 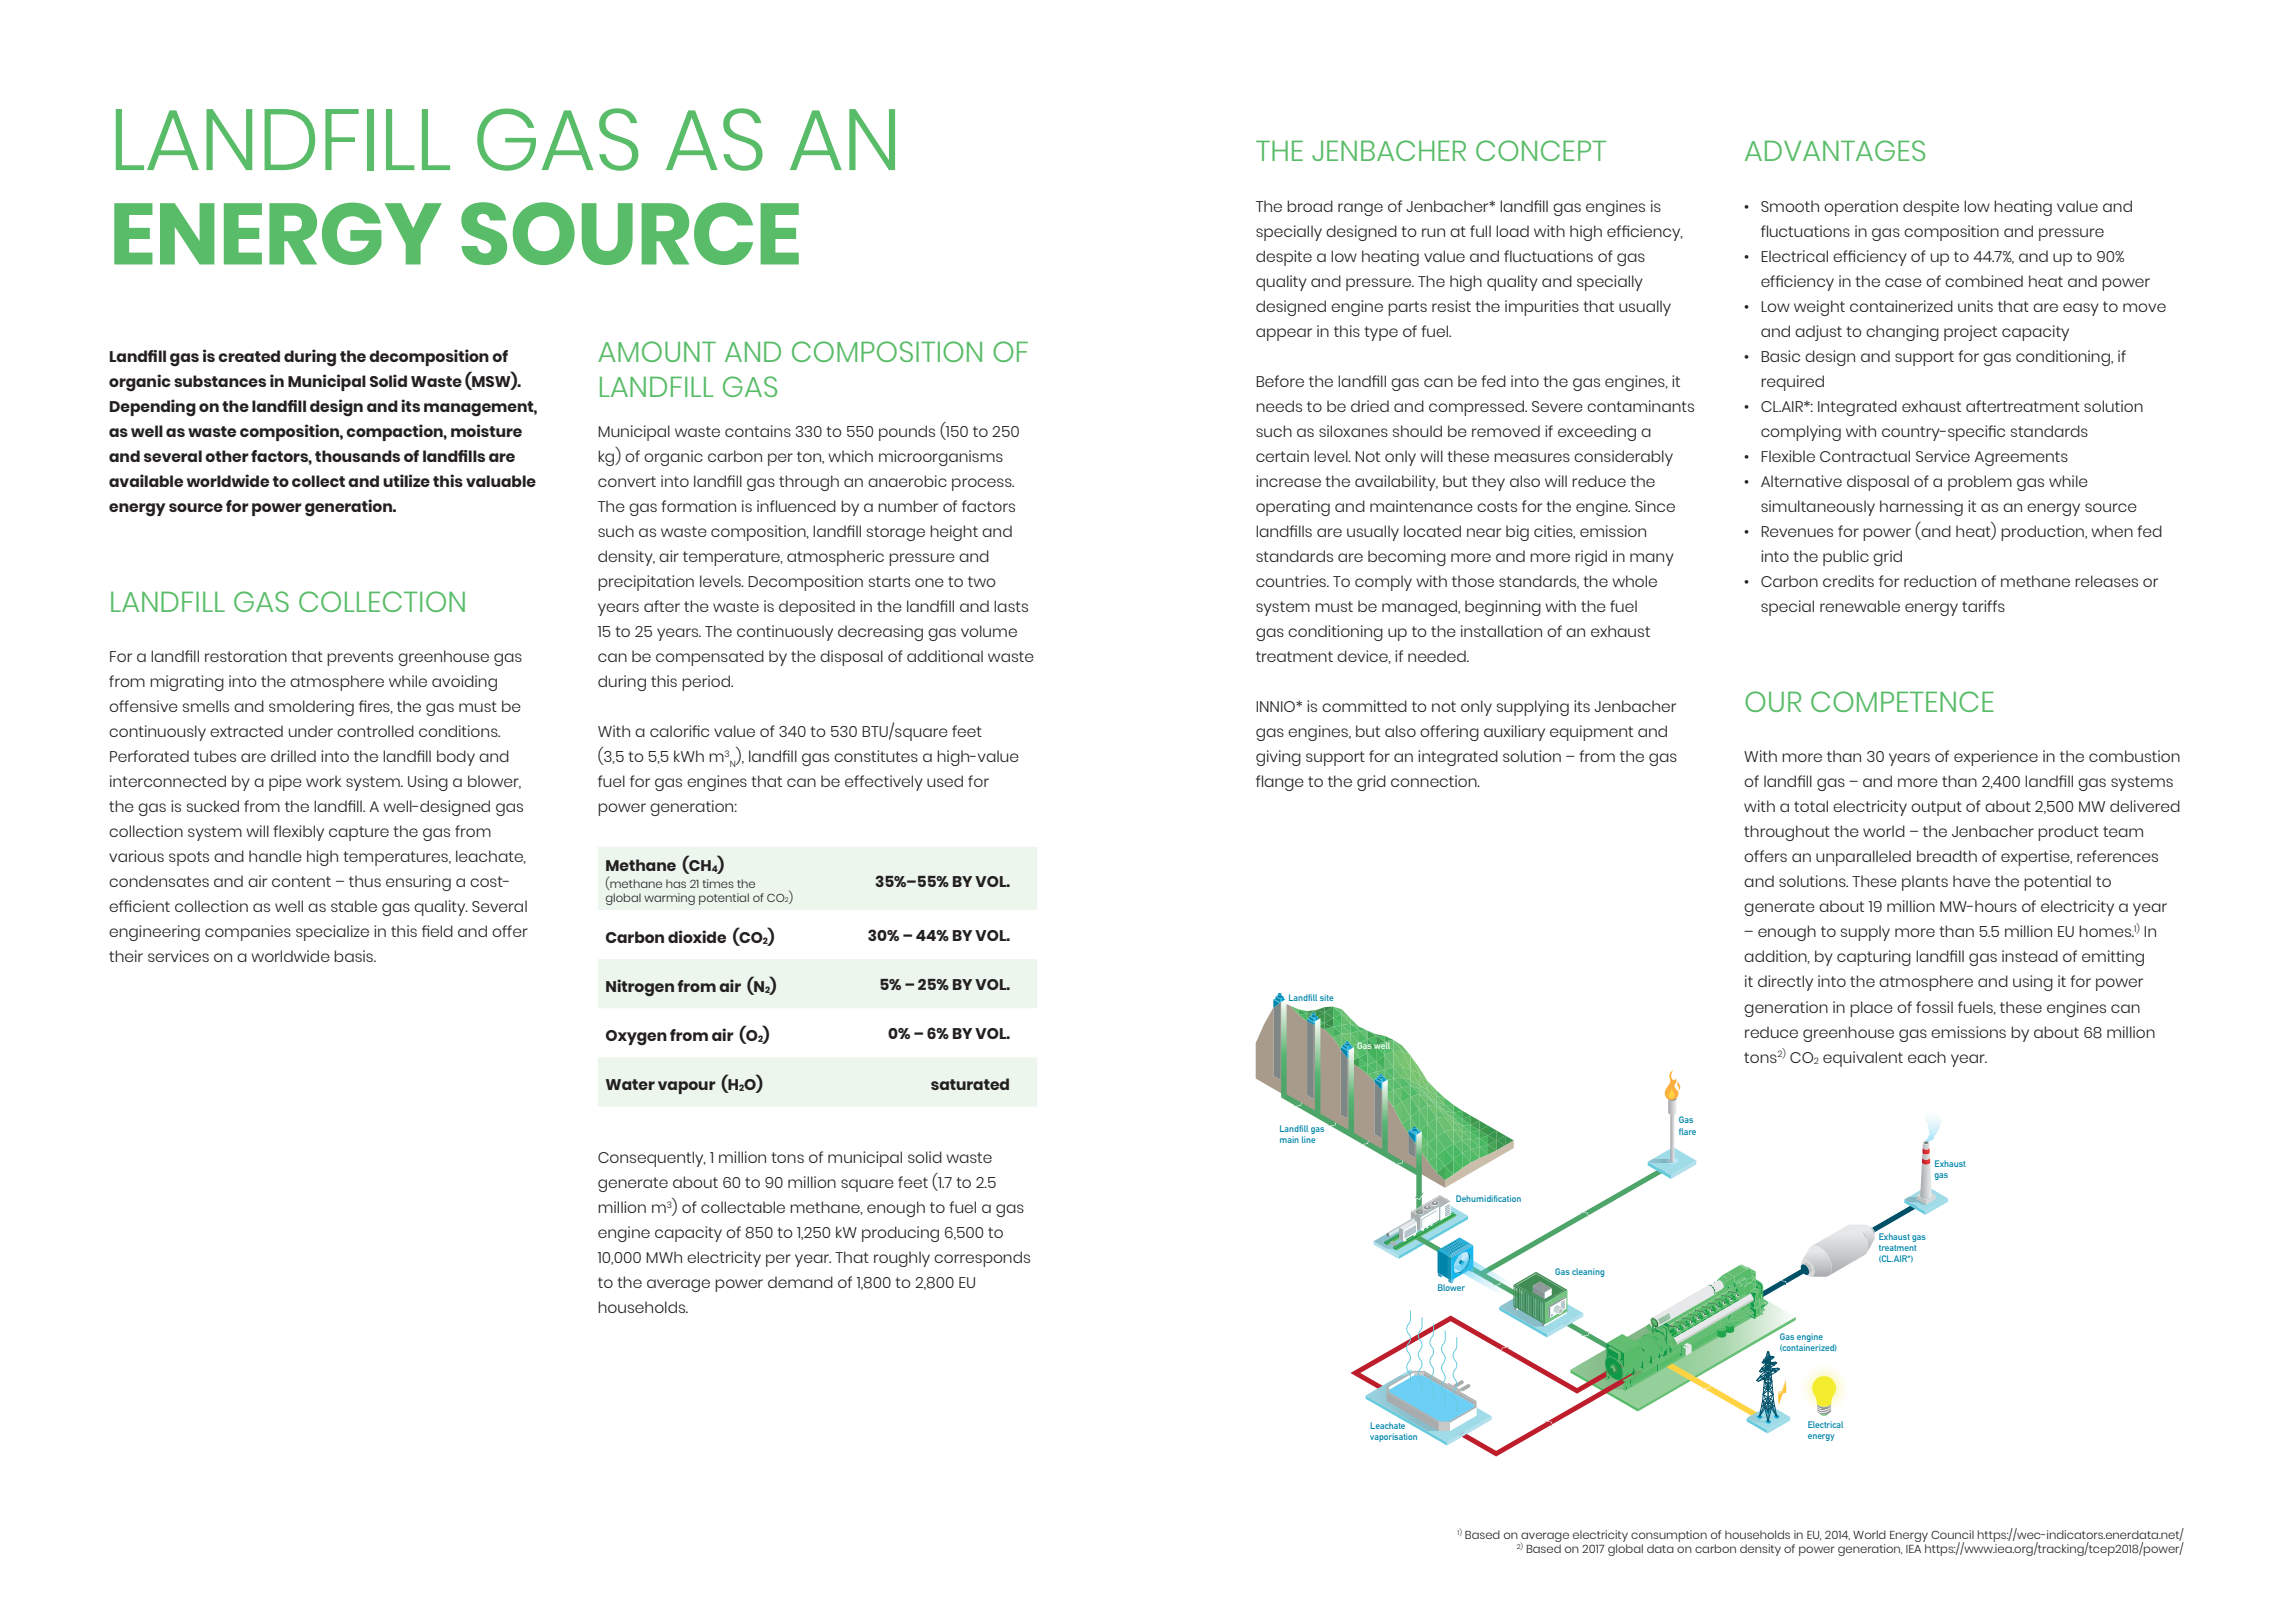 What do you see at coordinates (1947, 856) in the image?
I see `breadth` at bounding box center [1947, 856].
